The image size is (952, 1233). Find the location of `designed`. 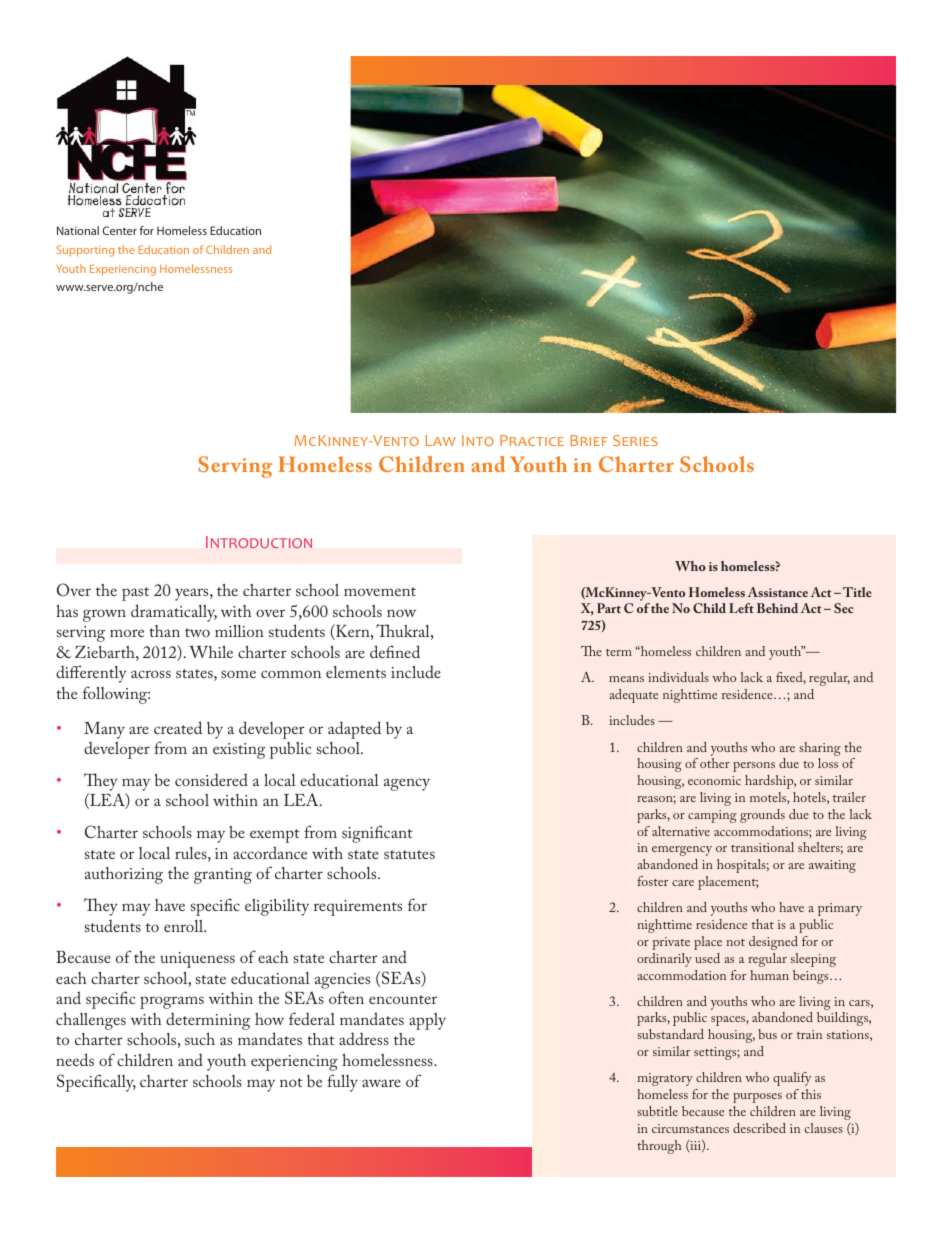

designed is located at coordinates (773, 943).
